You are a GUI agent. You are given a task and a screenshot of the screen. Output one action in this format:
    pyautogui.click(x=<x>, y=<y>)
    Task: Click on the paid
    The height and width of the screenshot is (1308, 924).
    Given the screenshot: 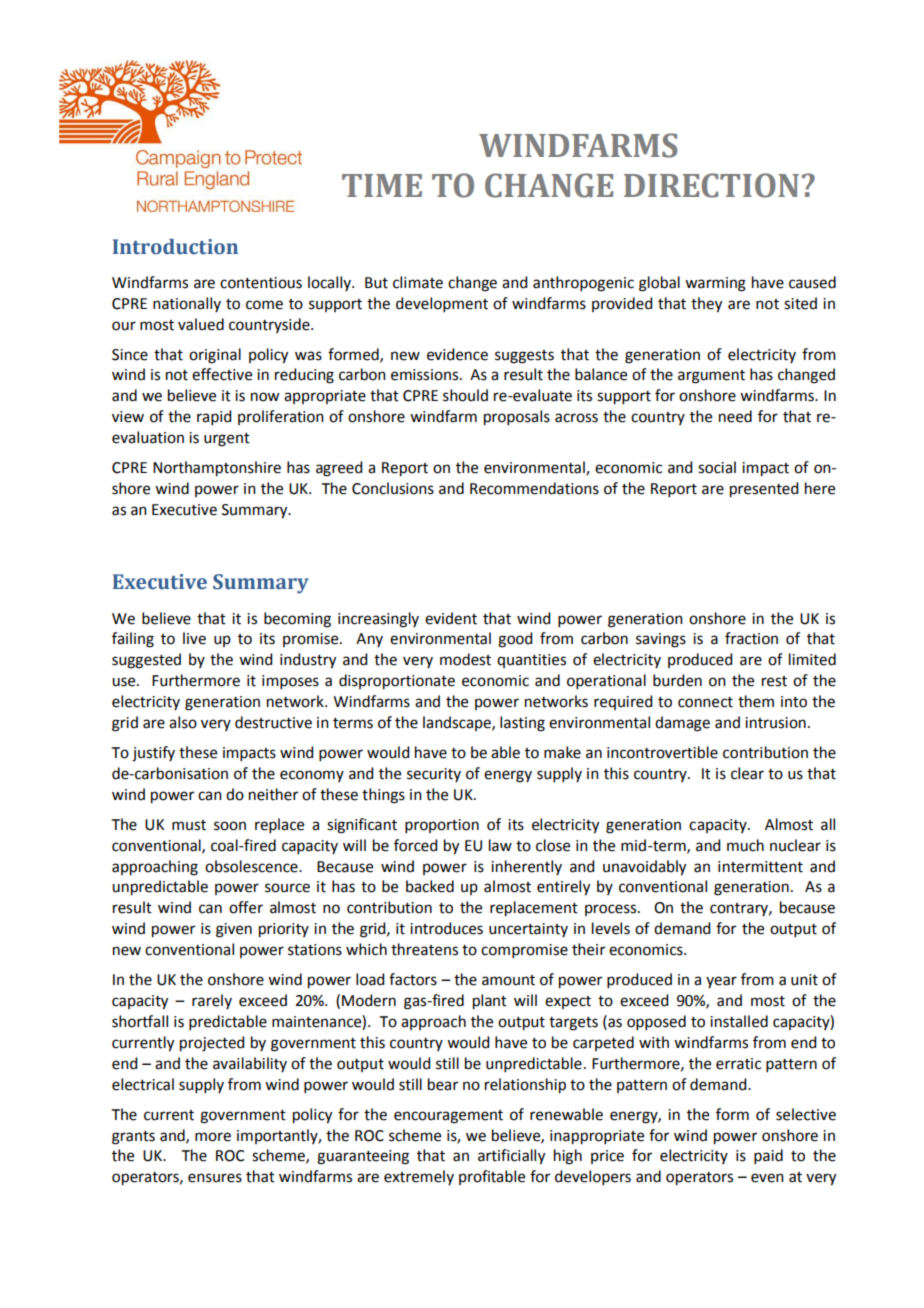 What is the action you would take?
    pyautogui.click(x=768, y=1156)
